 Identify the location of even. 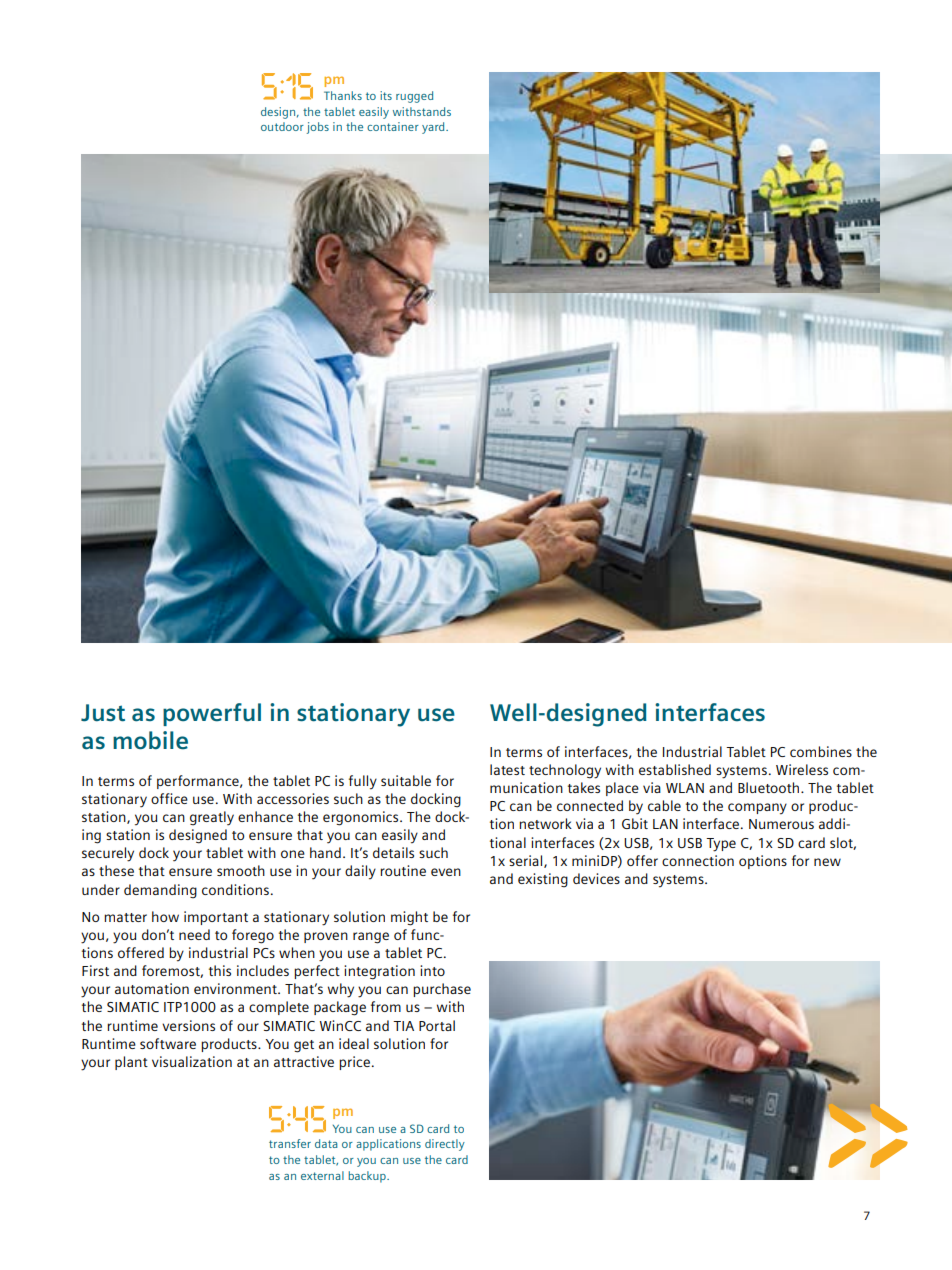
(446, 872).
